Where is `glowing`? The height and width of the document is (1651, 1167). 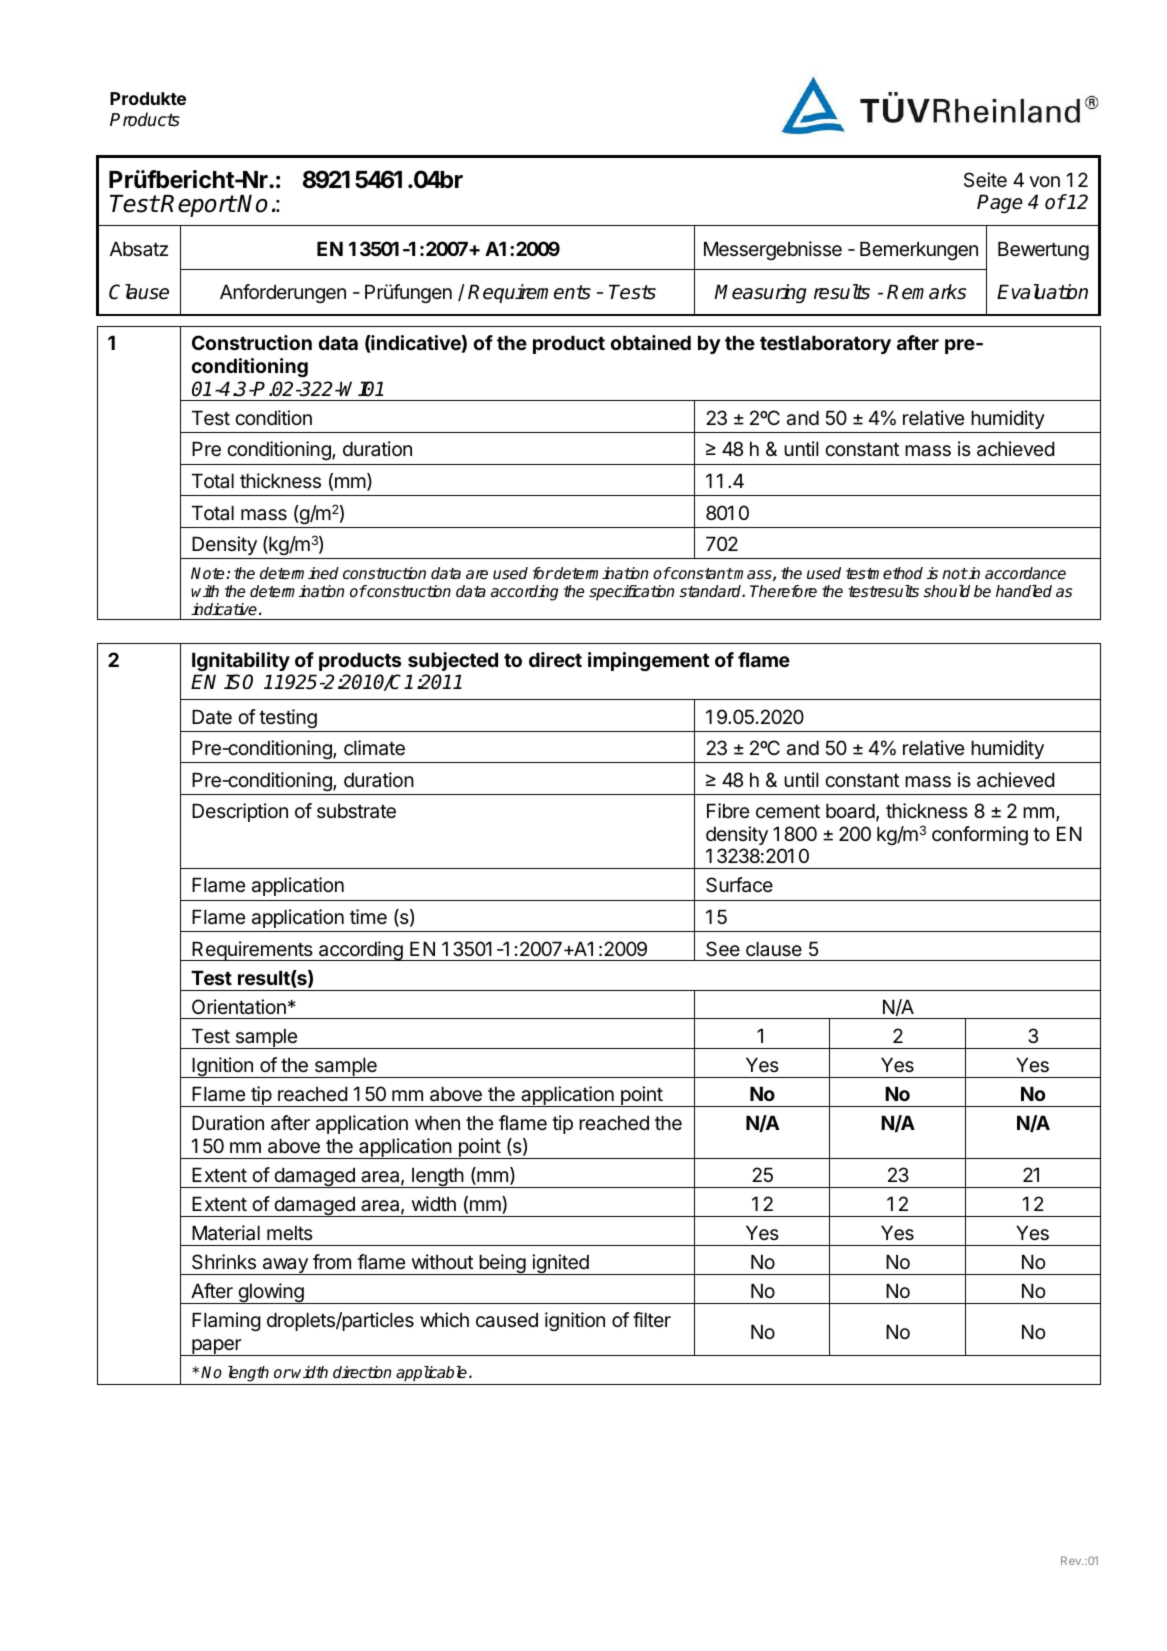 glowing is located at coordinates (271, 1293).
